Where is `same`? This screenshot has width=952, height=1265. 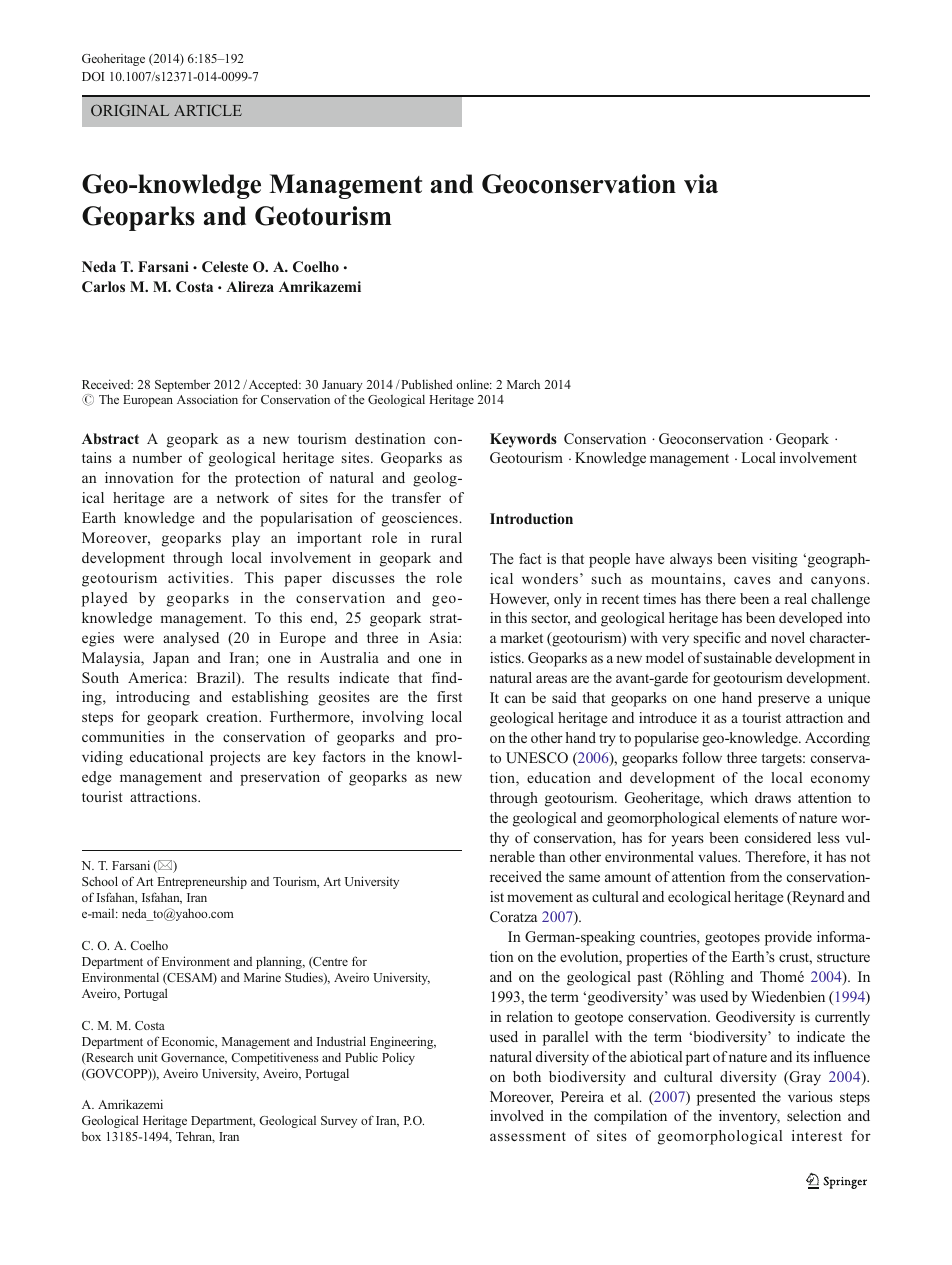 same is located at coordinates (584, 878).
